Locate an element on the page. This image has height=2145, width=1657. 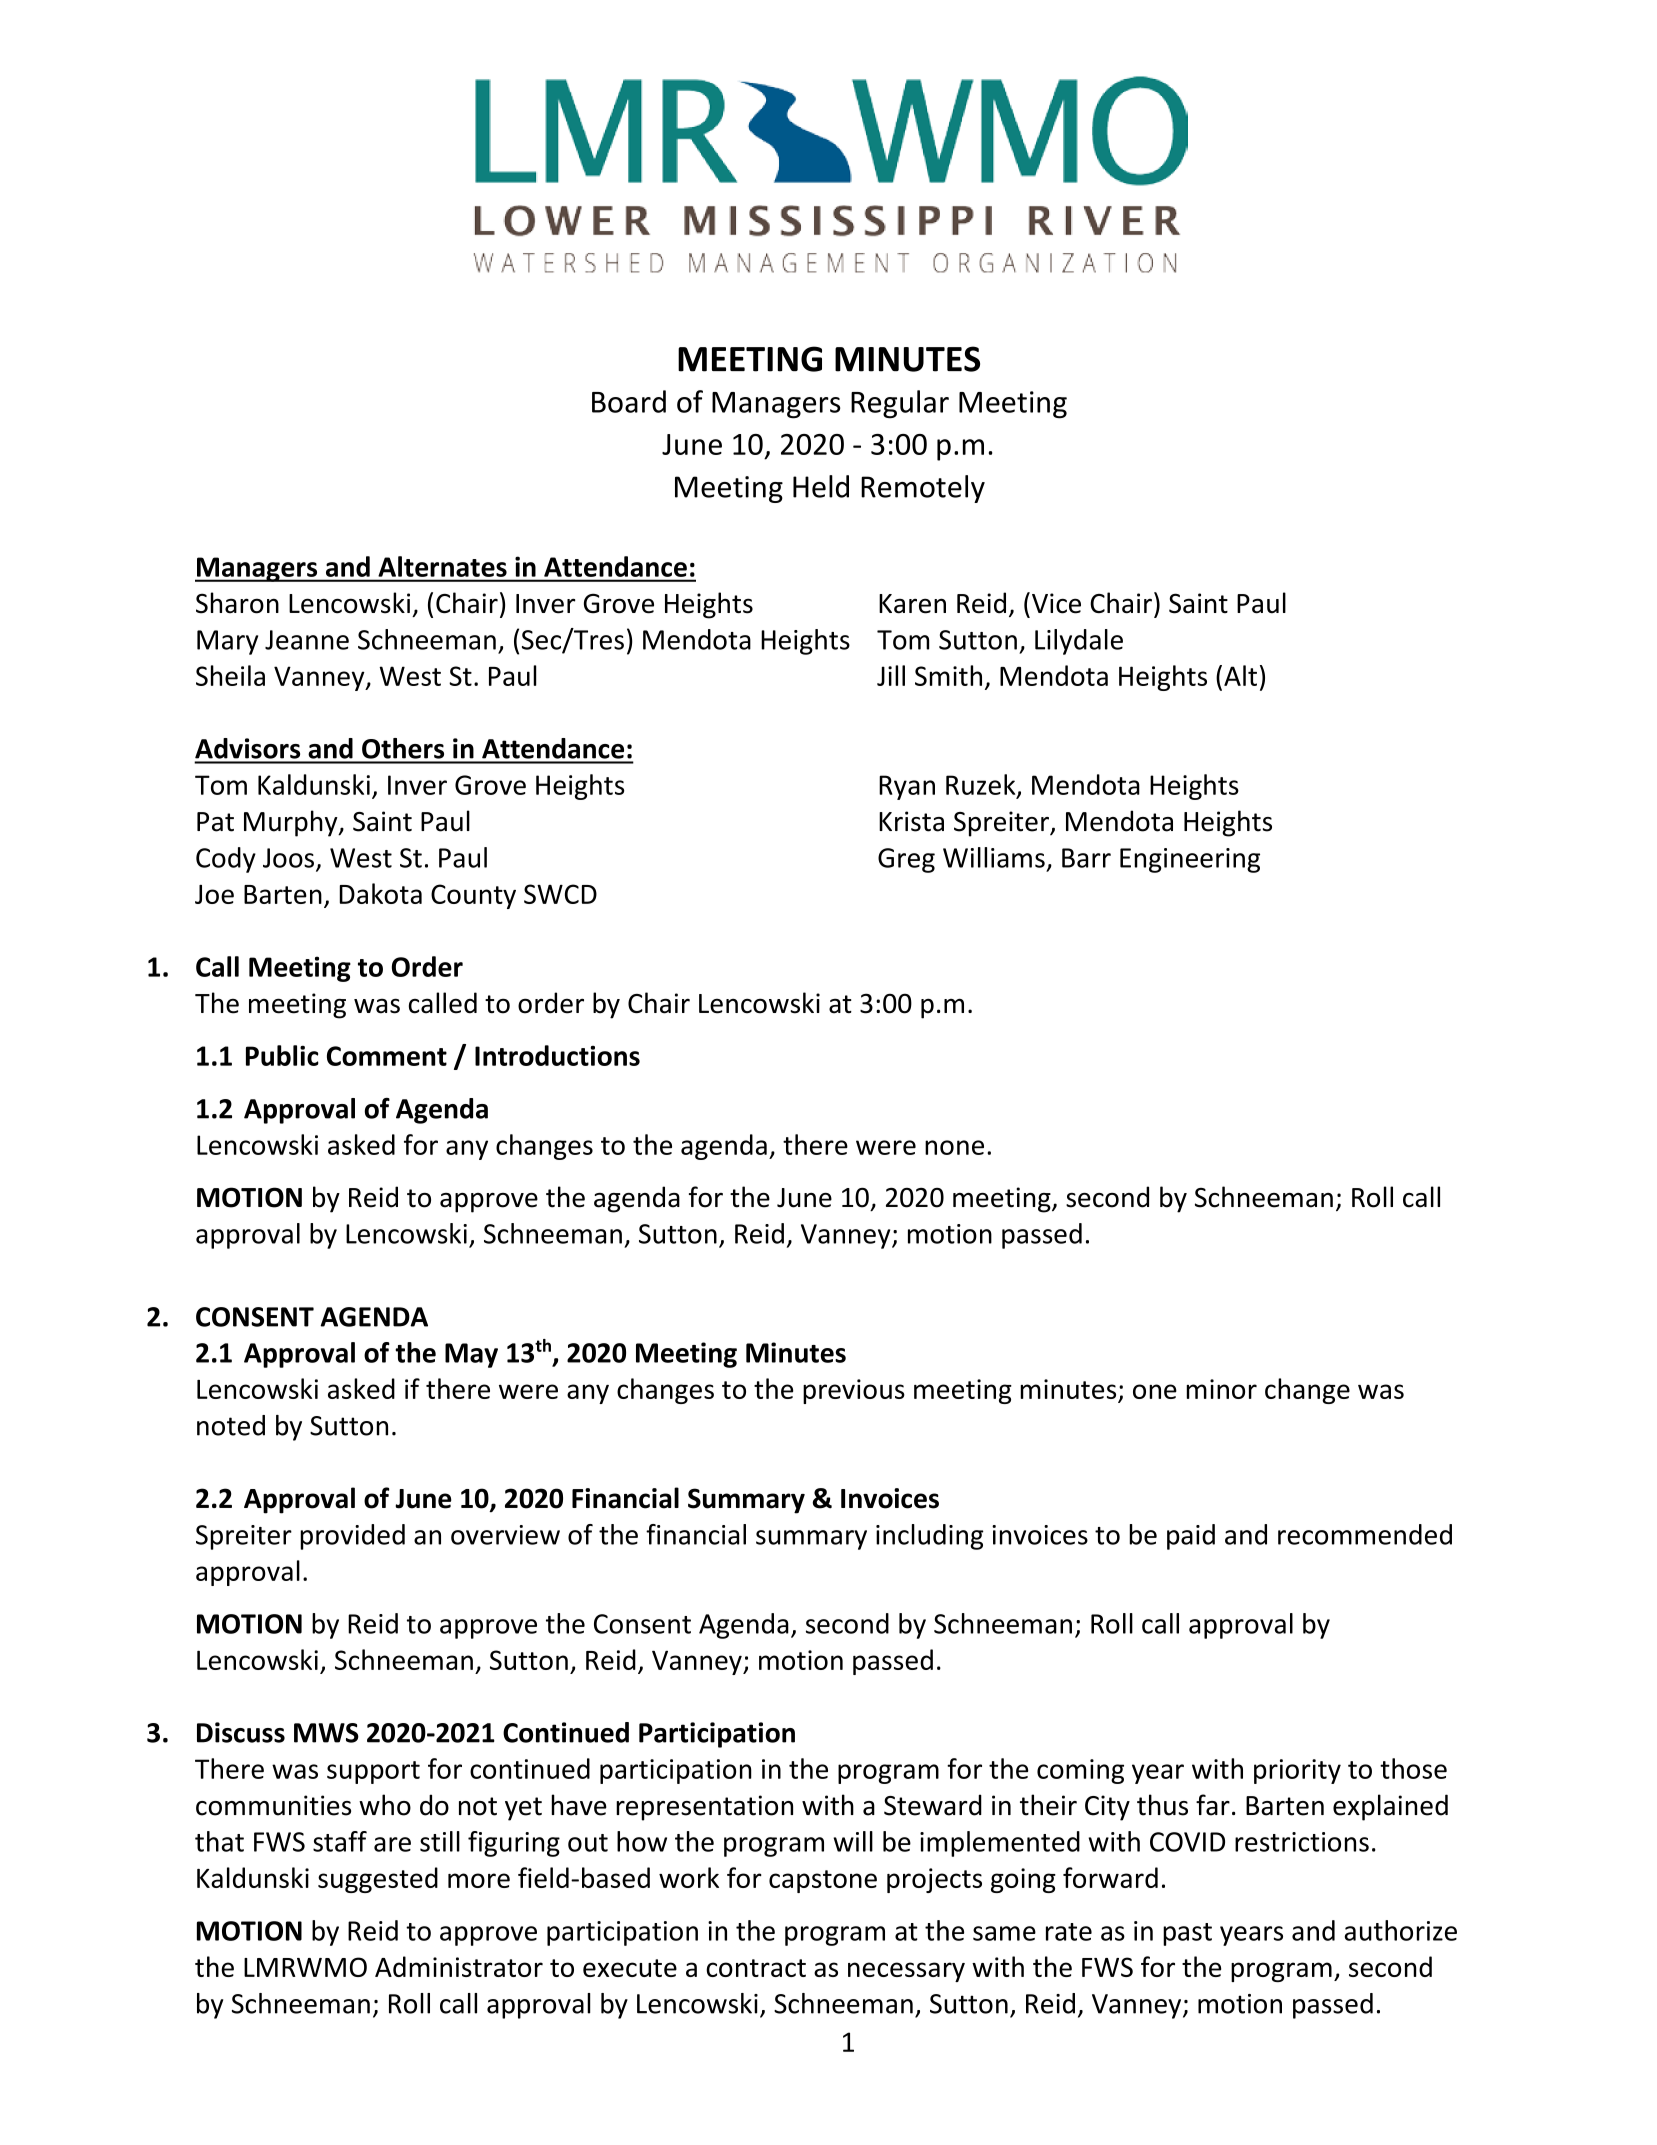
Vice is located at coordinates (1056, 603).
